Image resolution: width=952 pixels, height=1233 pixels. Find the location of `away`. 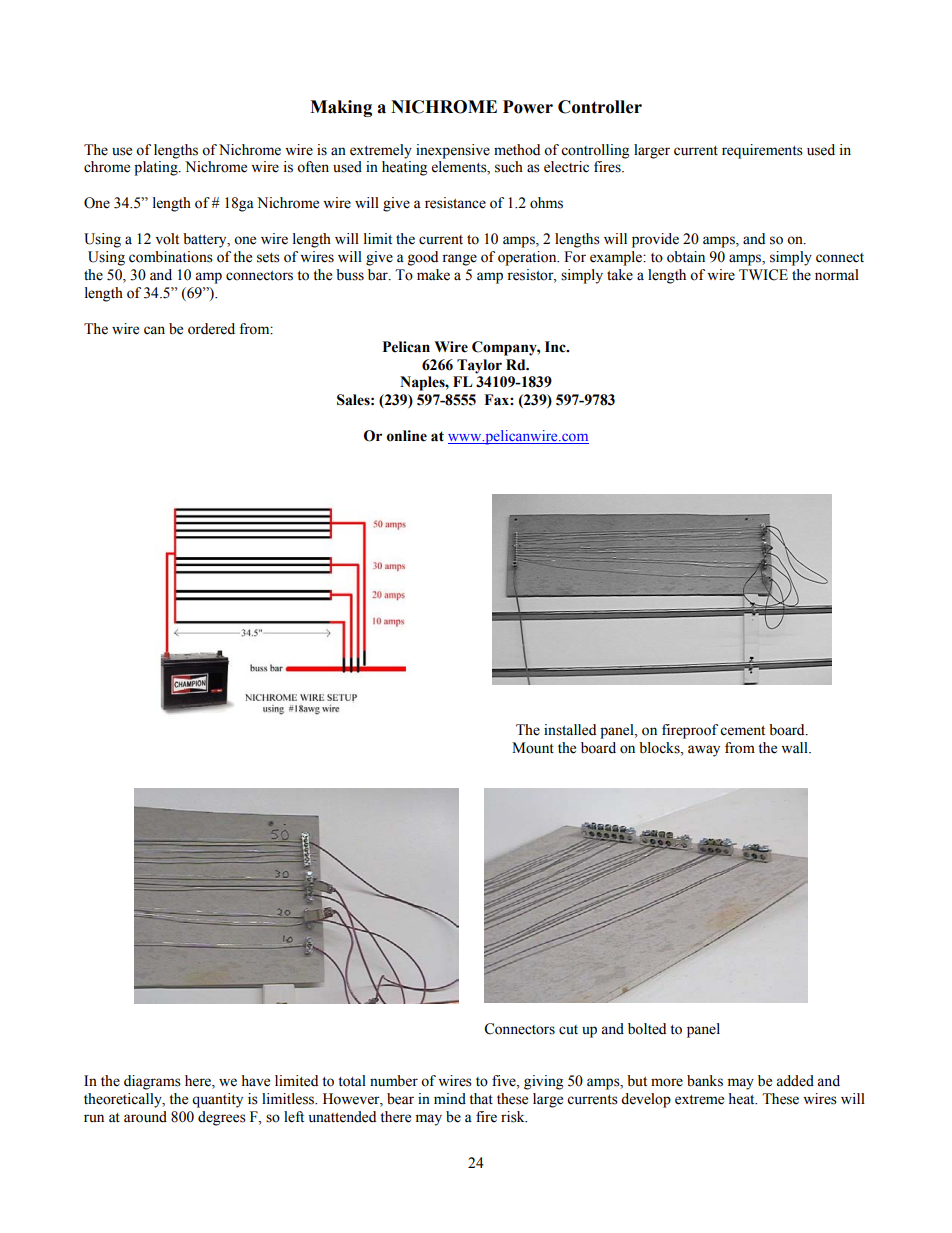

away is located at coordinates (704, 751).
